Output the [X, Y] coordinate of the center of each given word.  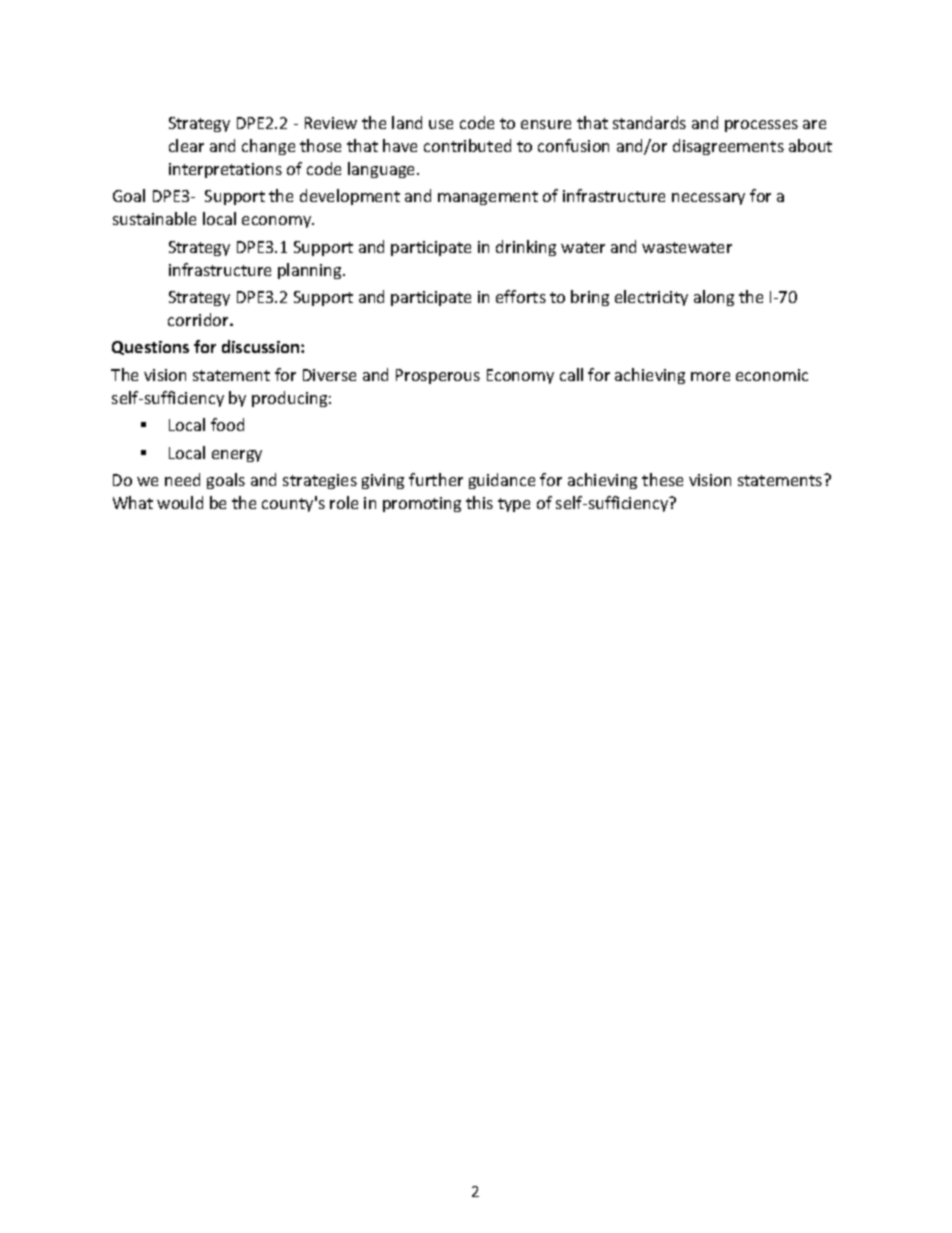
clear [186, 145]
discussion [262, 346]
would [180, 502]
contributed [467, 145]
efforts [521, 296]
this [479, 502]
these [662, 479]
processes [761, 126]
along [714, 298]
